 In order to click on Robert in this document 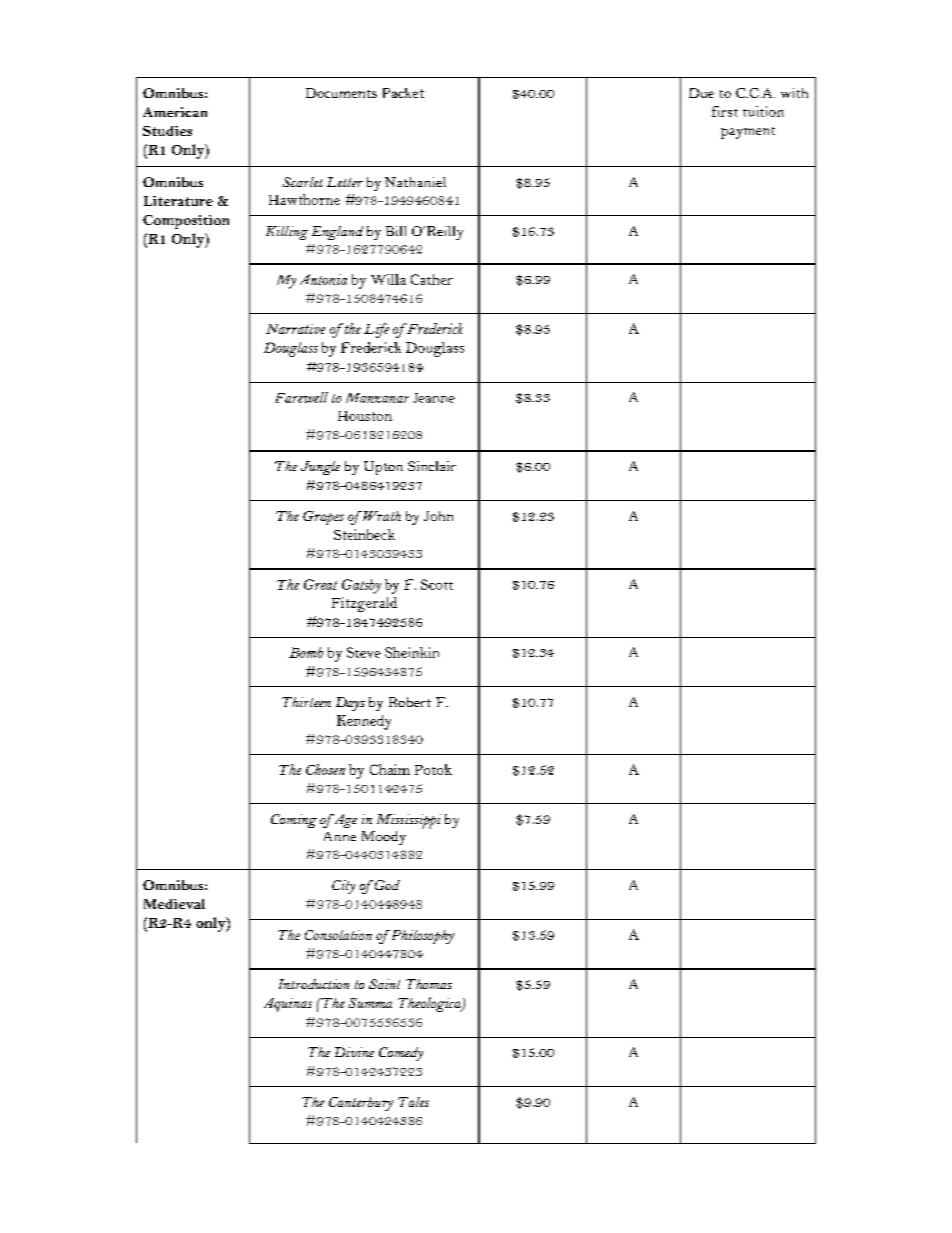, I will do `click(410, 702)`.
